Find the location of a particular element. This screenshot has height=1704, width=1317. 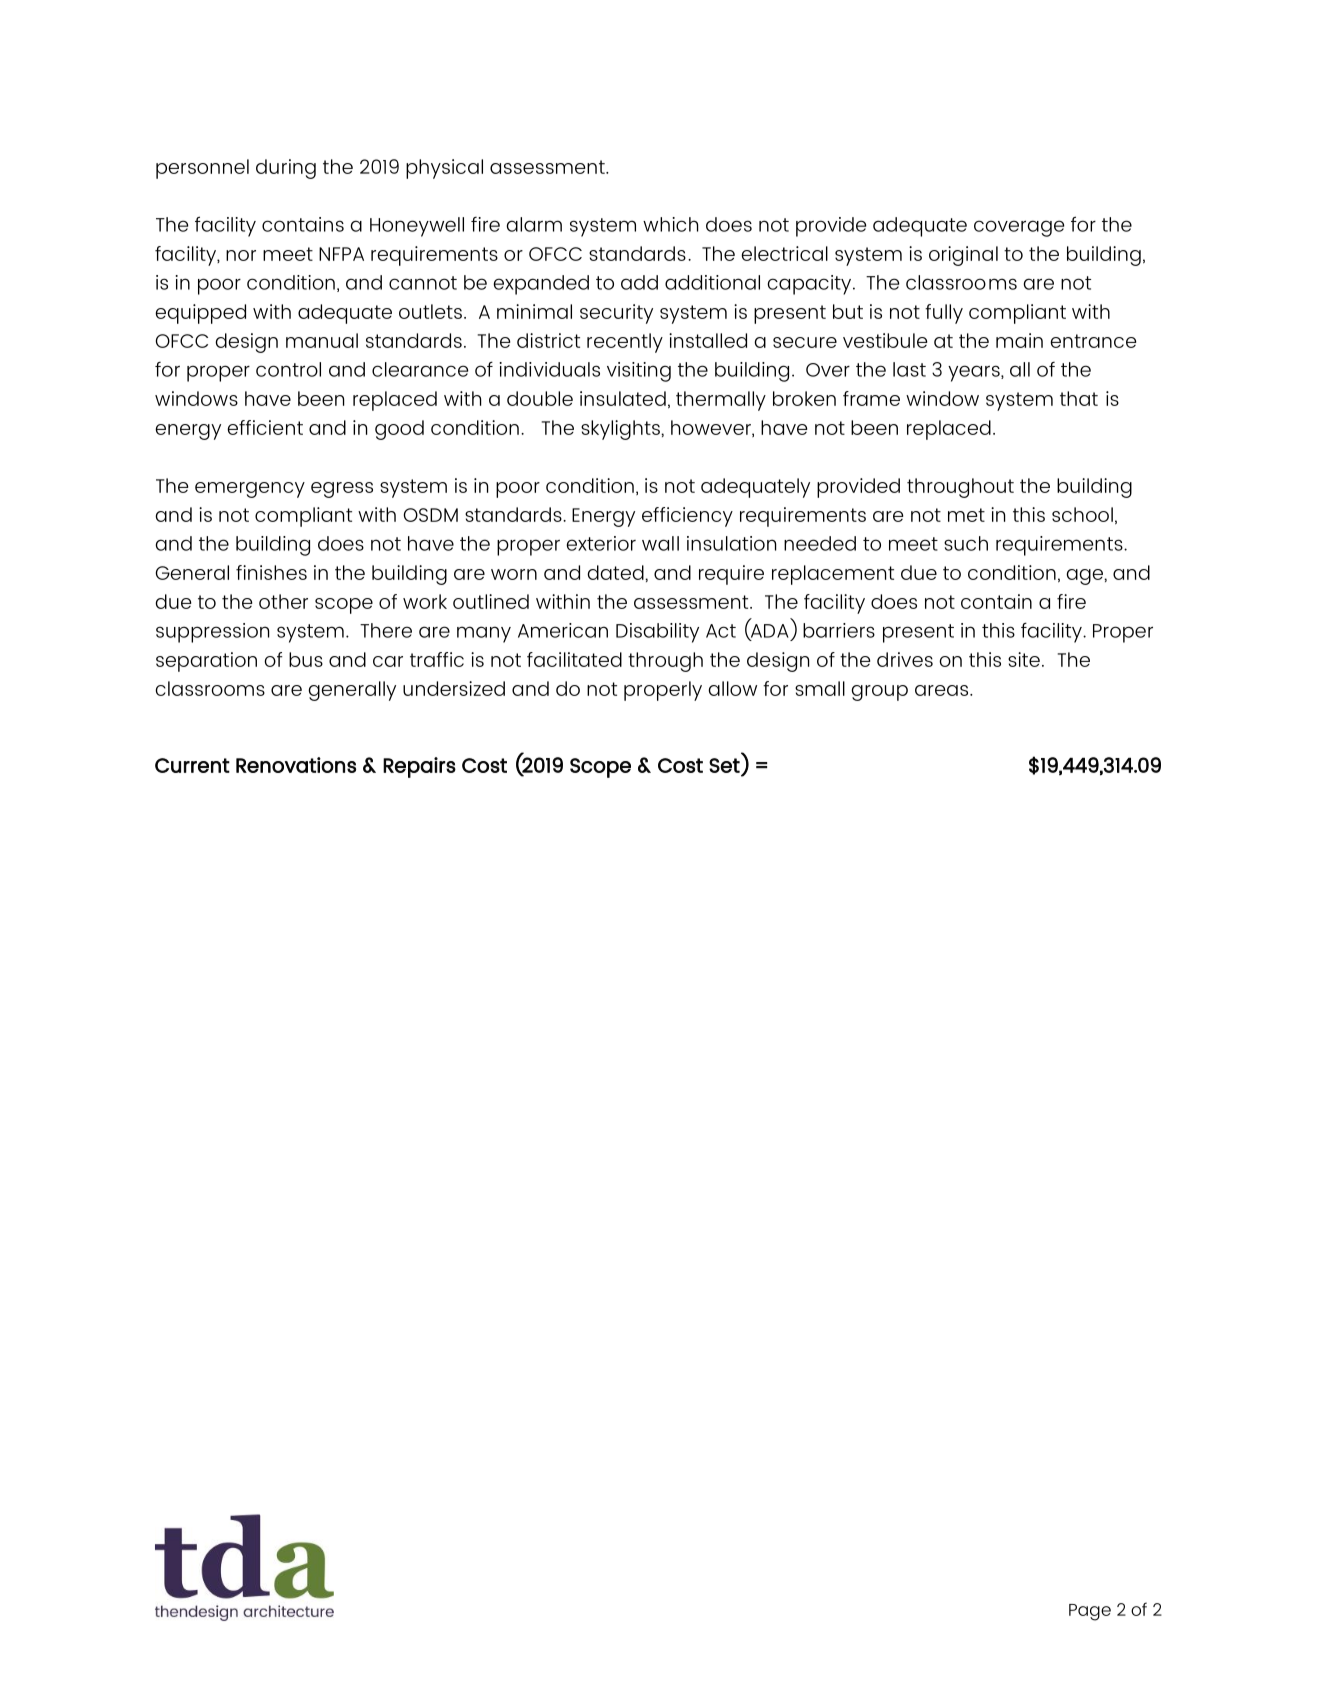

areas is located at coordinates (943, 690).
